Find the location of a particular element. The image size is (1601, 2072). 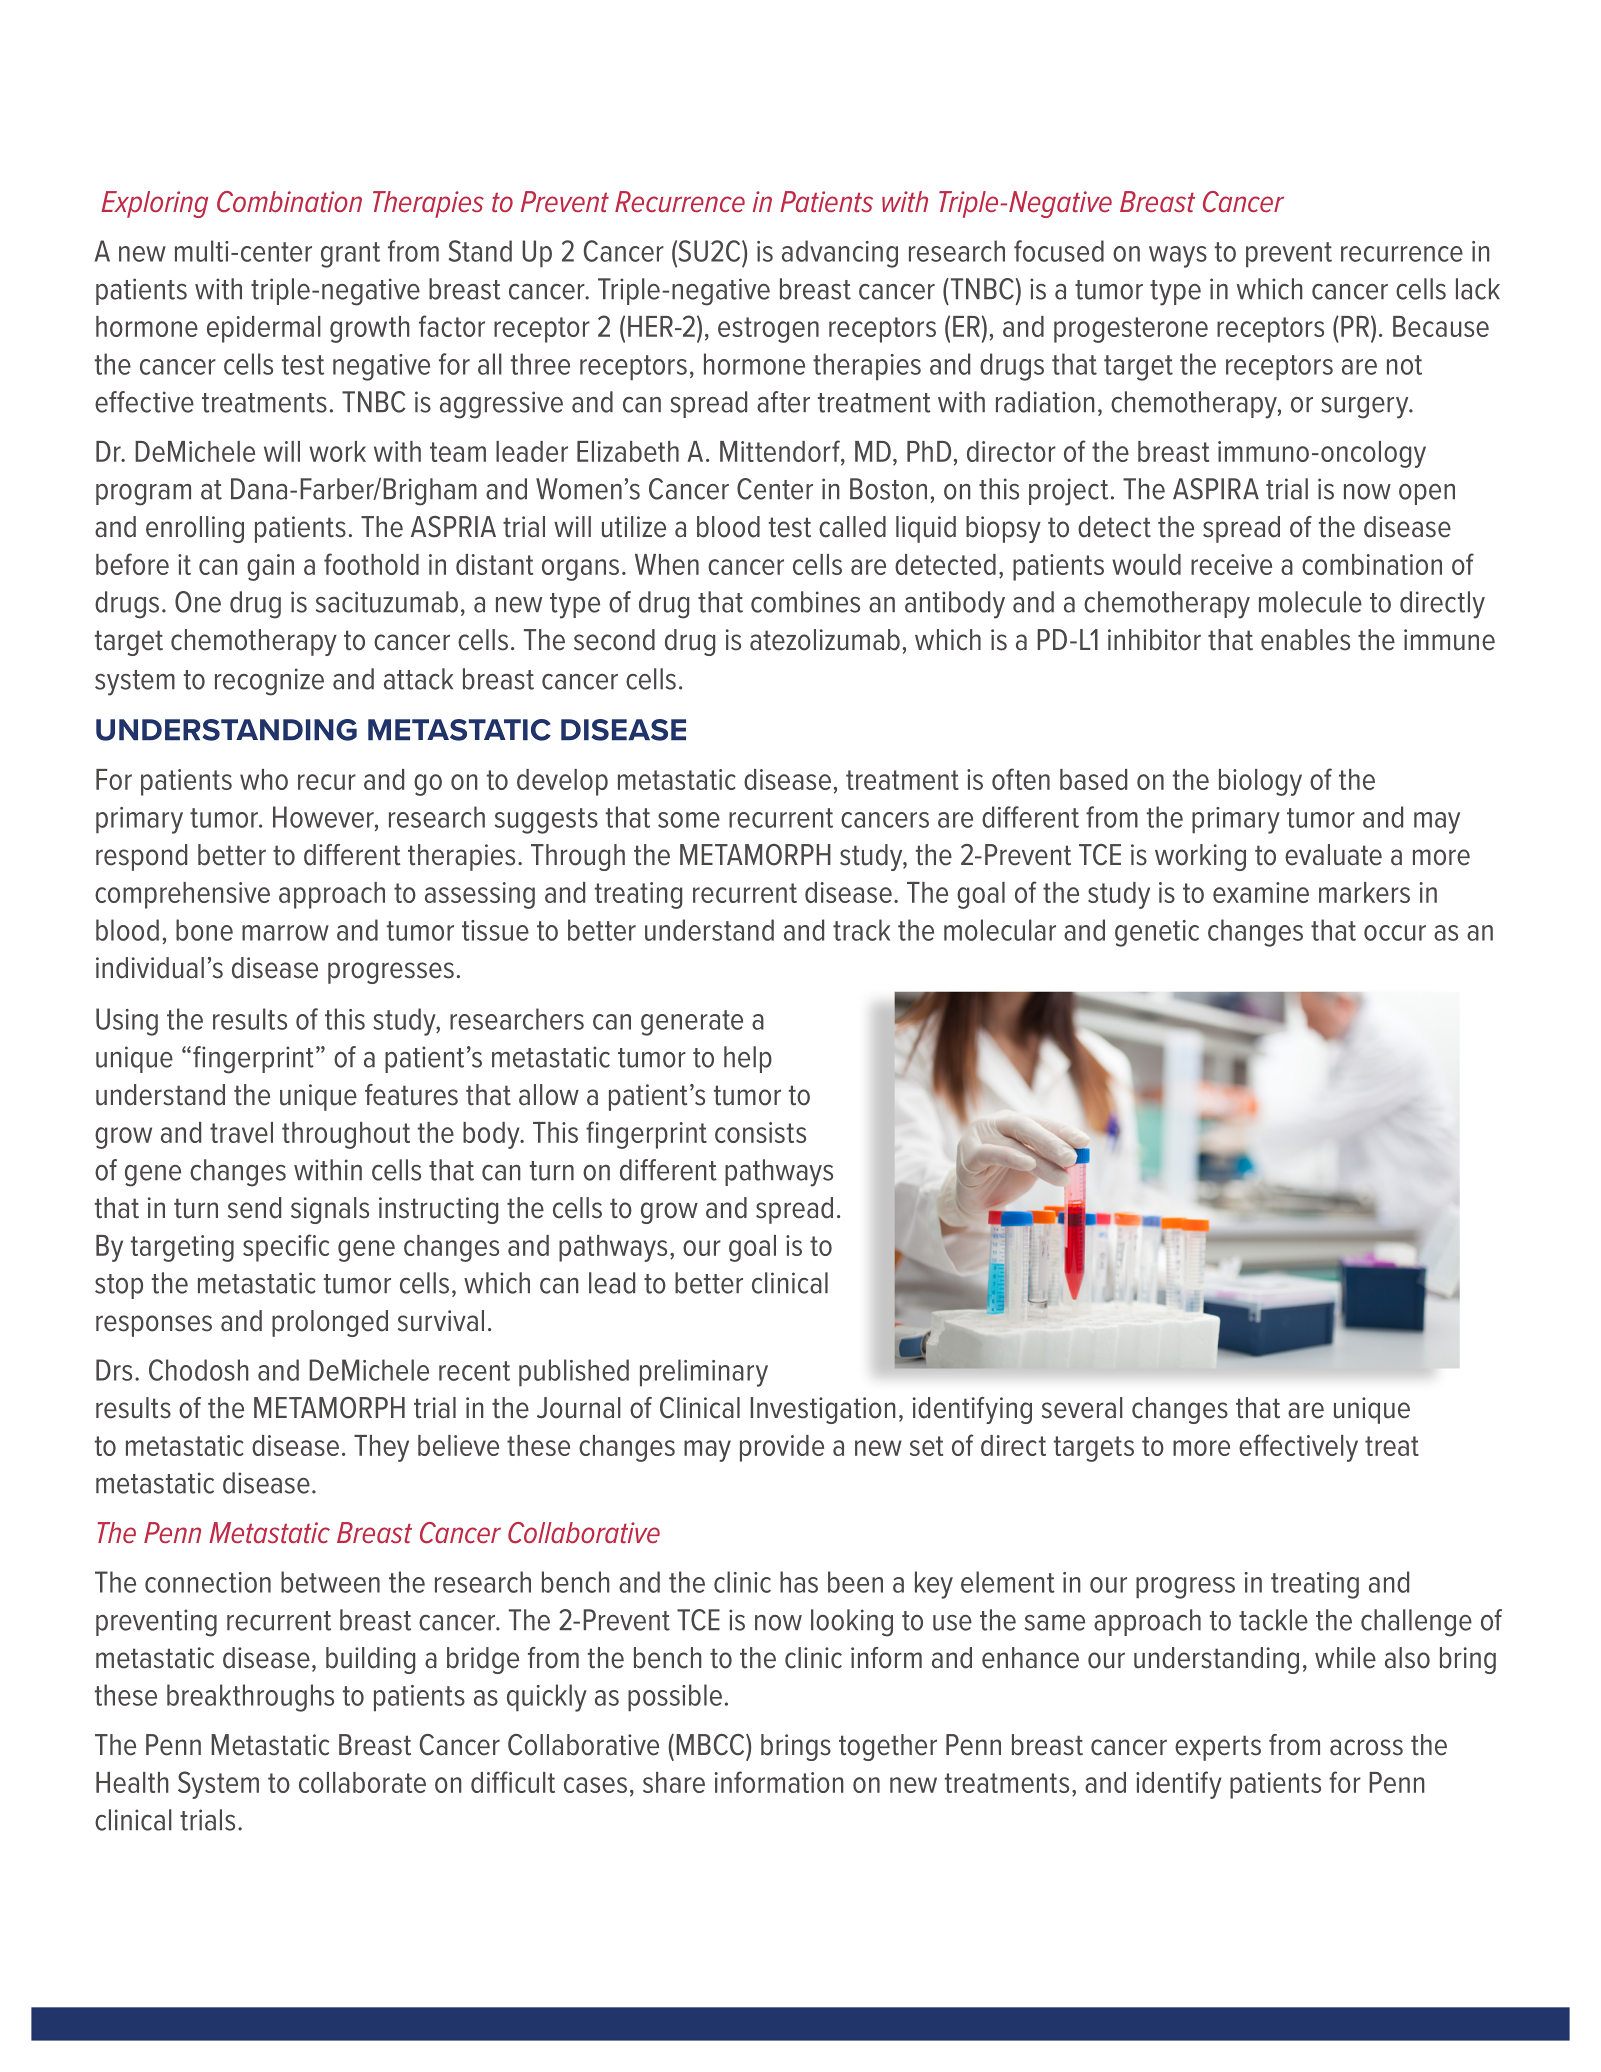

collaborate is located at coordinates (362, 1782).
